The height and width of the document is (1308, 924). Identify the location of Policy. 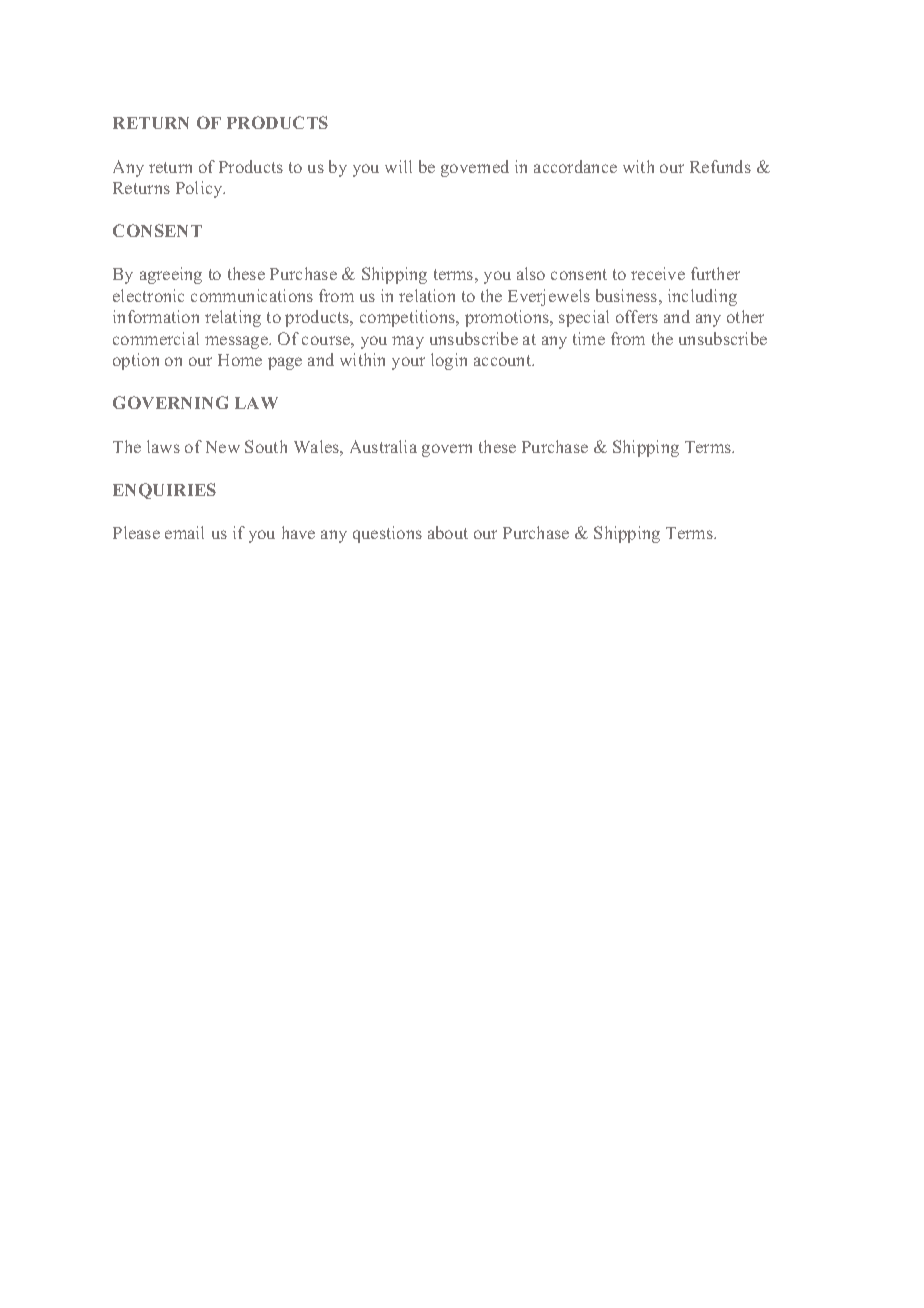
(200, 189).
